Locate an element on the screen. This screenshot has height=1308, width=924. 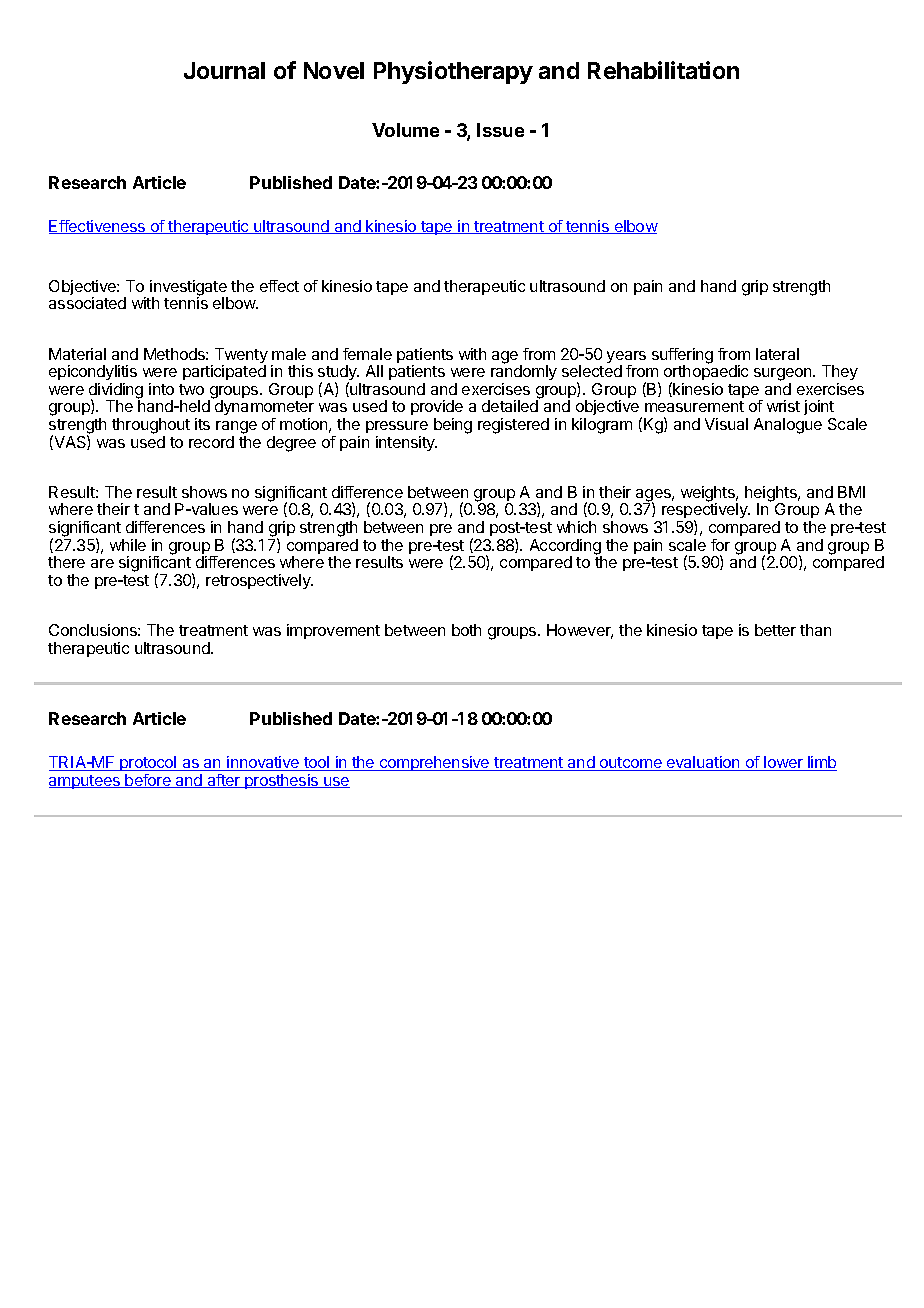
while is located at coordinates (128, 545).
